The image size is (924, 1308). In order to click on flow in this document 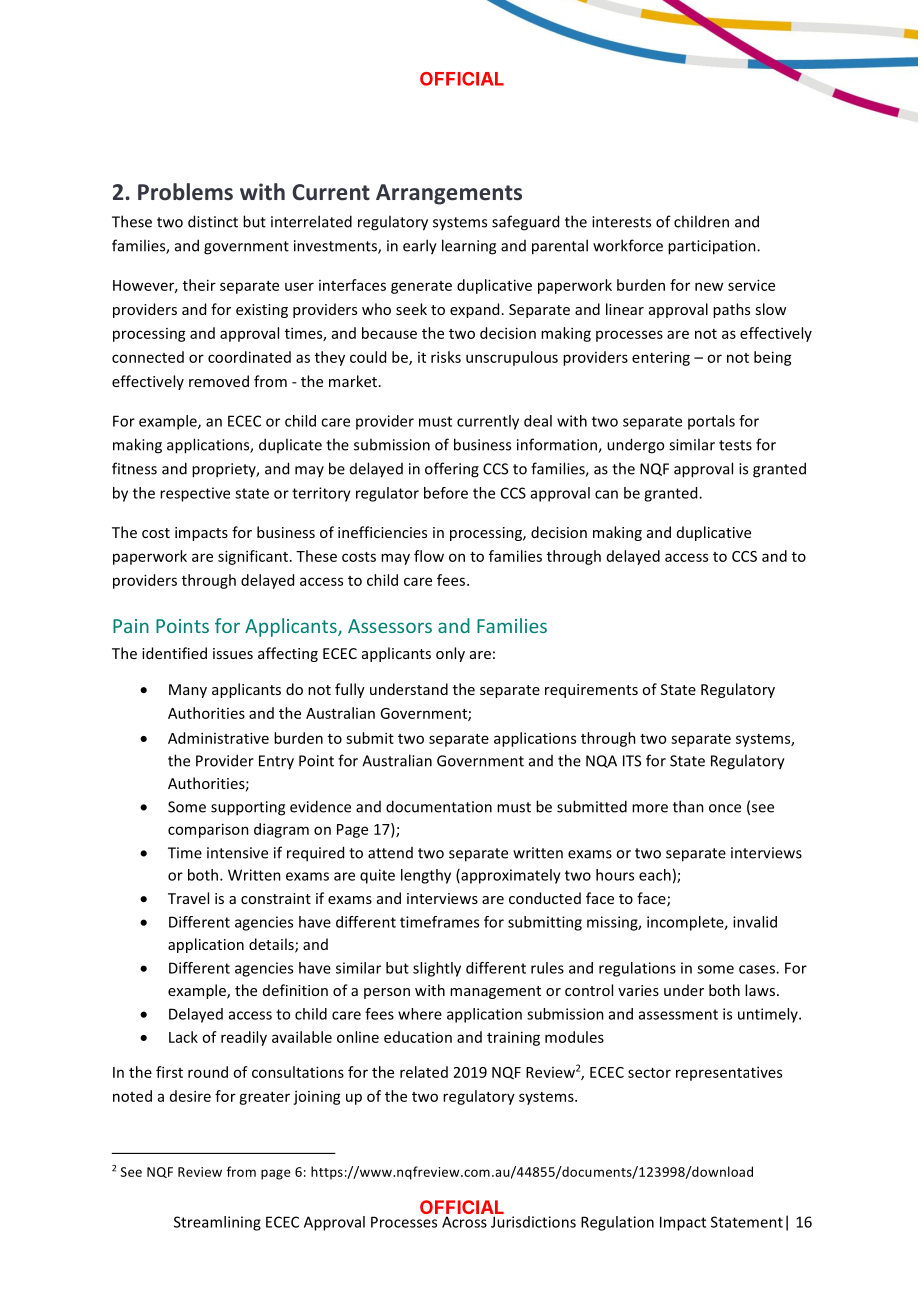, I will do `click(429, 556)`.
